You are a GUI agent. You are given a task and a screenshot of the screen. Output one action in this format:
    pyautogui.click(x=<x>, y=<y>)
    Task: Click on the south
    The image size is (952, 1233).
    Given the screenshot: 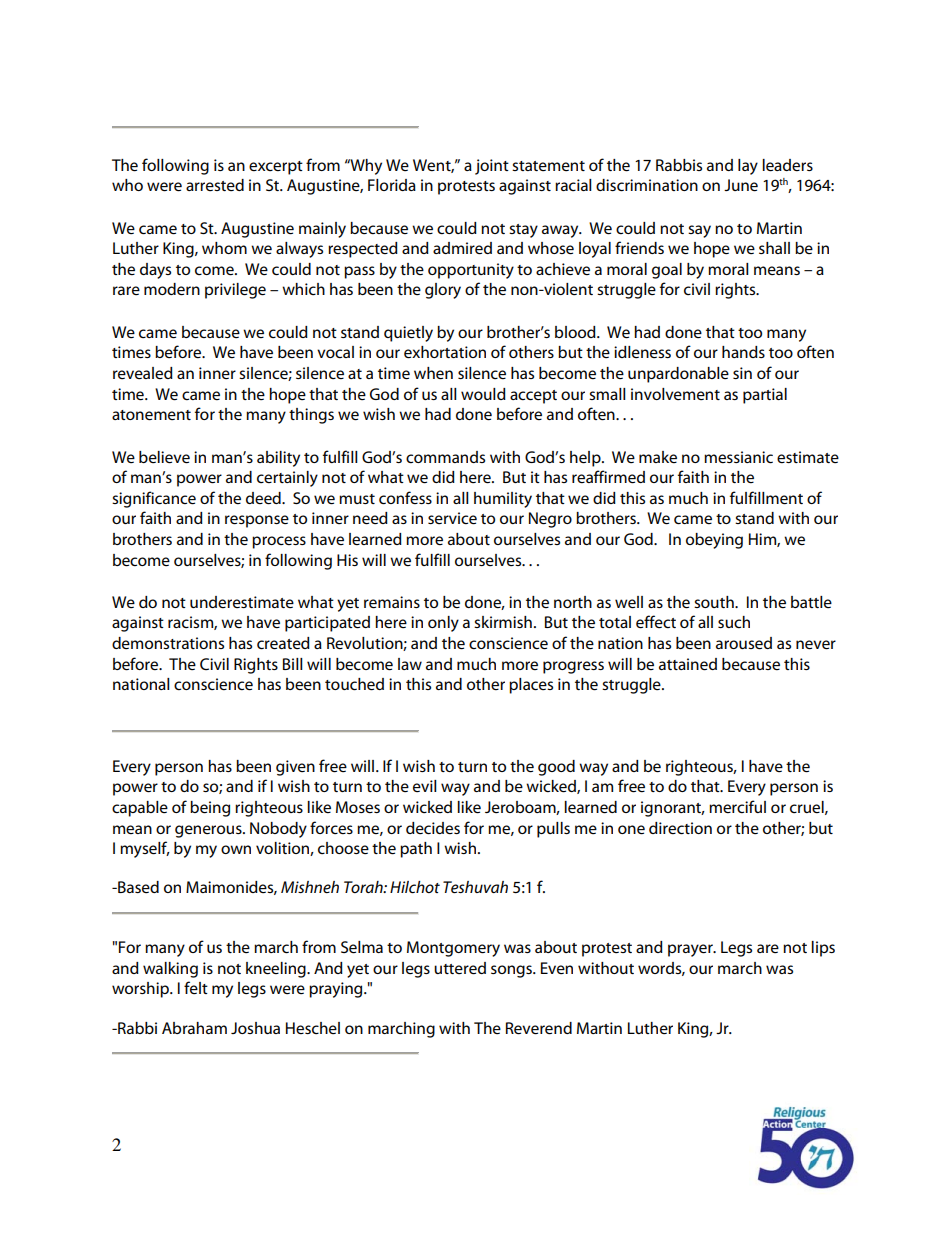 What is the action you would take?
    pyautogui.click(x=715, y=602)
